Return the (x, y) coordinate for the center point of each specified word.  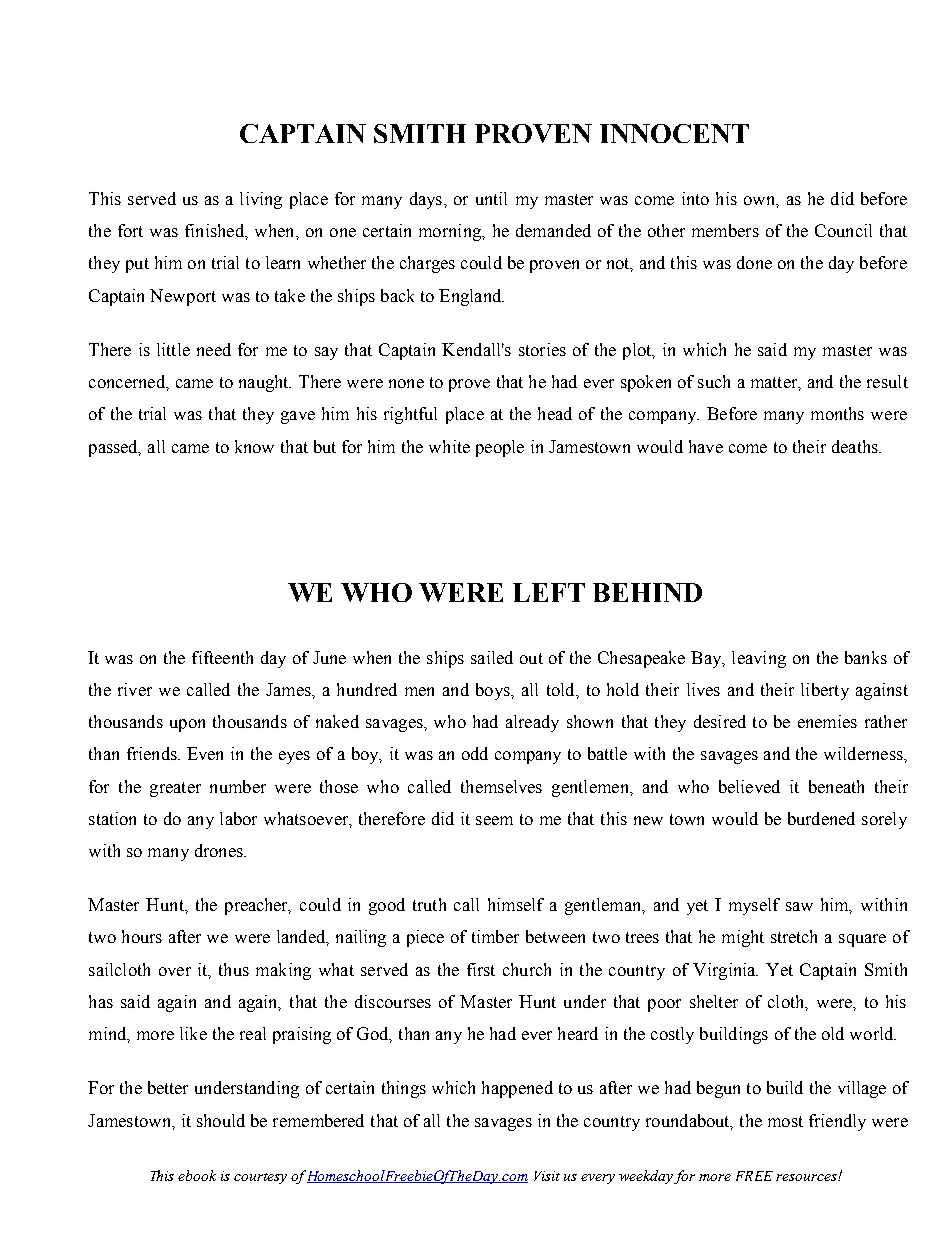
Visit (547, 1176)
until (491, 198)
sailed (492, 657)
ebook (197, 1175)
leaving (759, 659)
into (695, 198)
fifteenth (222, 657)
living (261, 200)
